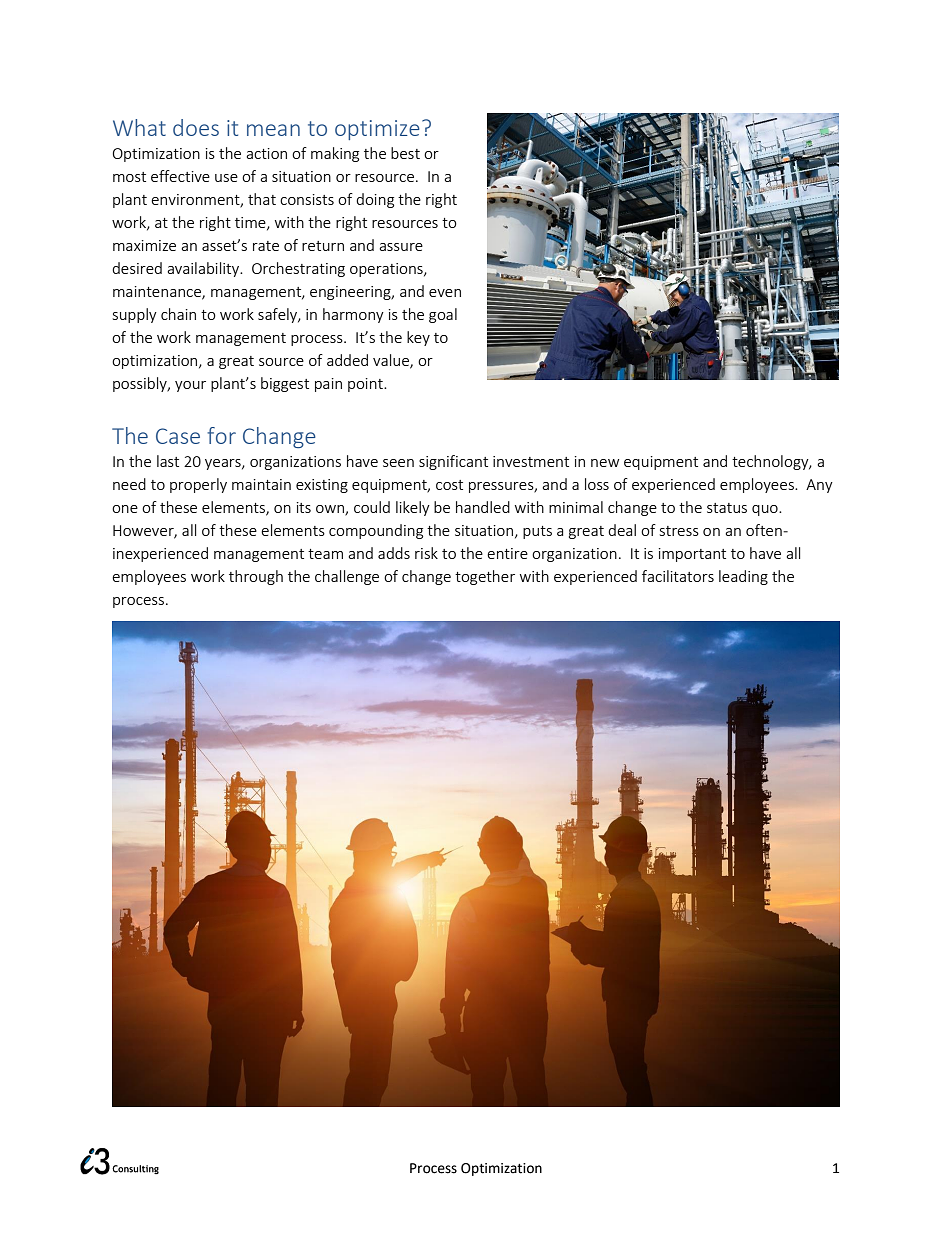 This screenshot has width=952, height=1233. What do you see at coordinates (485, 577) in the screenshot?
I see `together` at bounding box center [485, 577].
